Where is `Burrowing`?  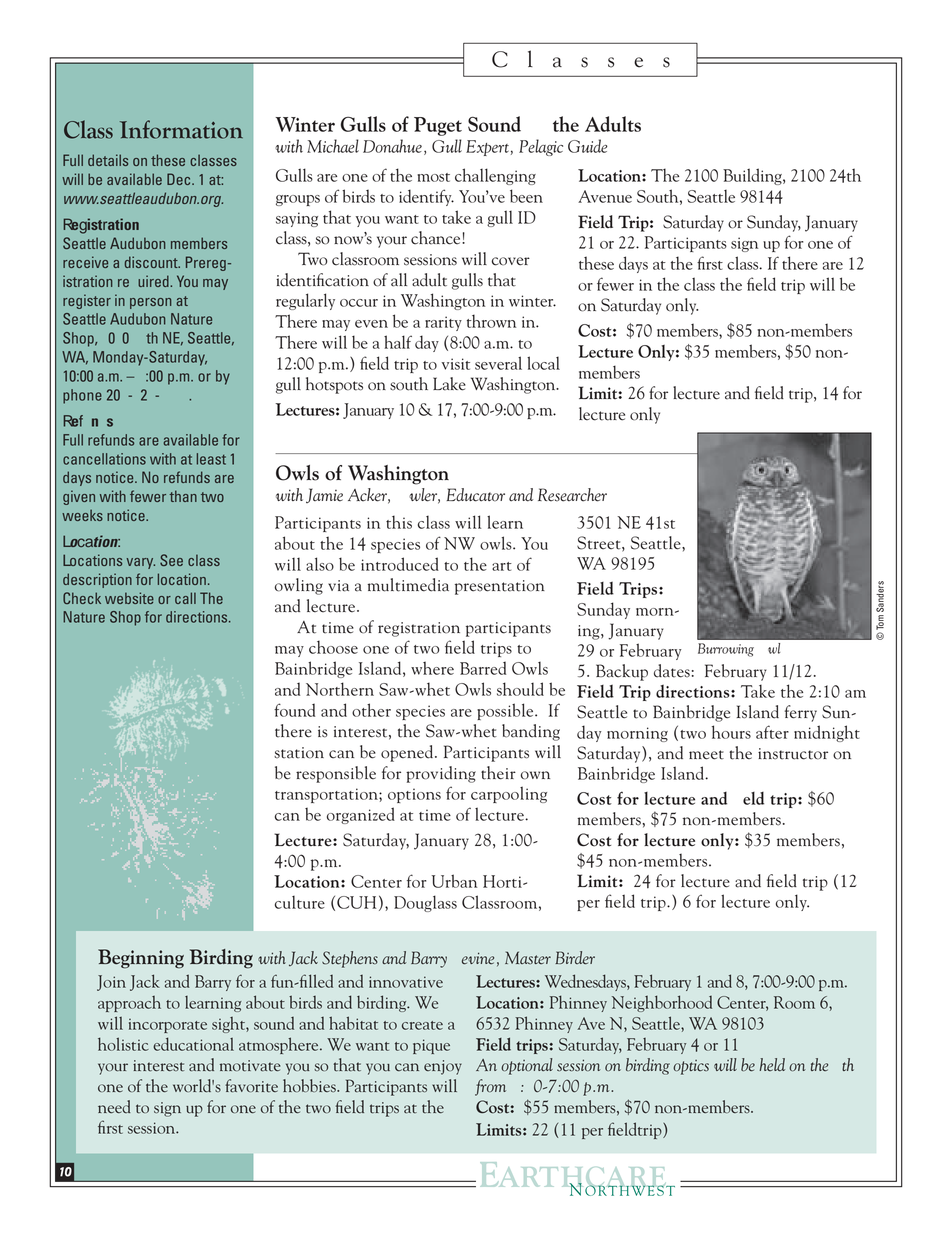
Burrowing is located at coordinates (726, 650).
